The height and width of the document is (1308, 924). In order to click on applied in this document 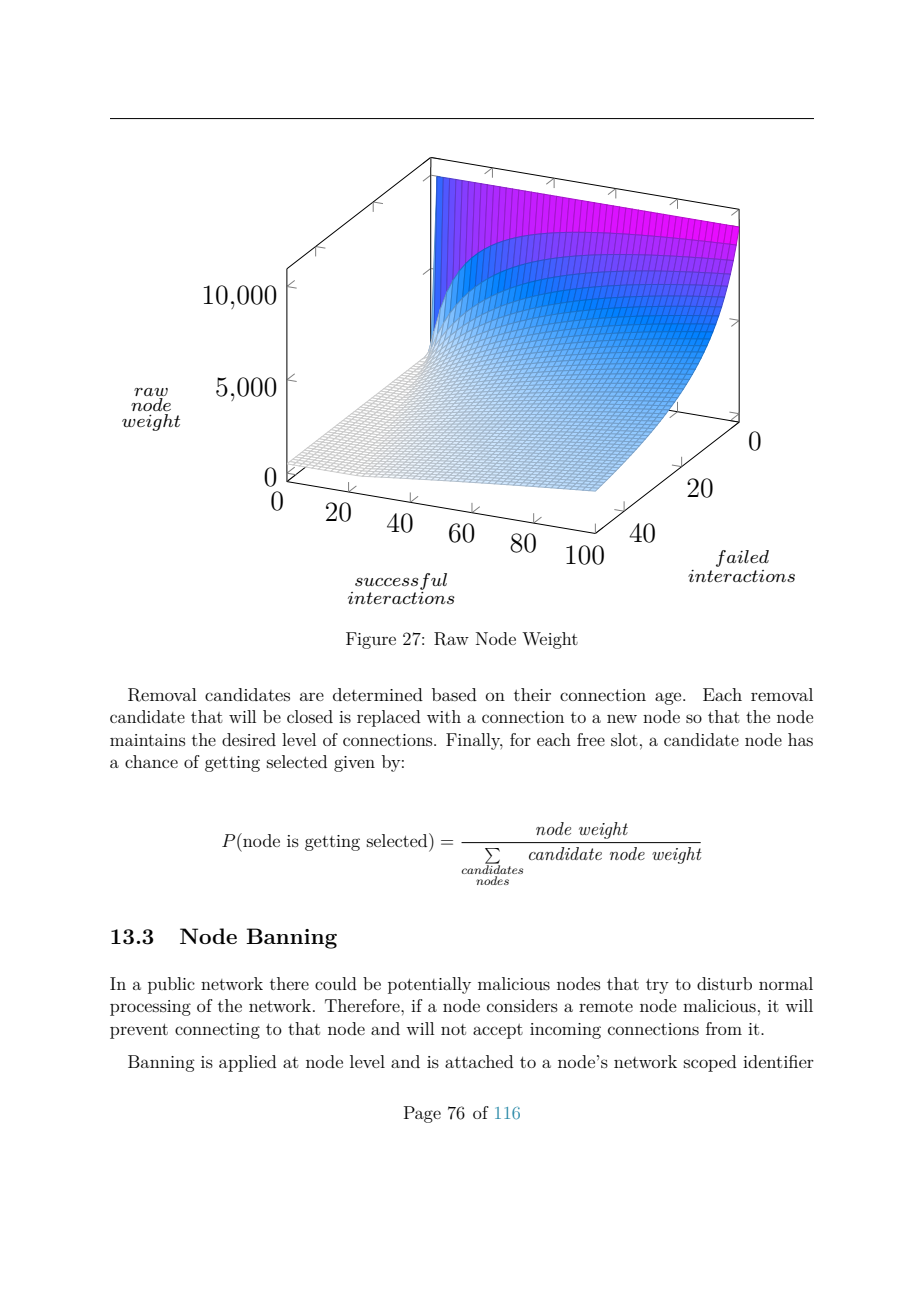, I will do `click(248, 1063)`.
